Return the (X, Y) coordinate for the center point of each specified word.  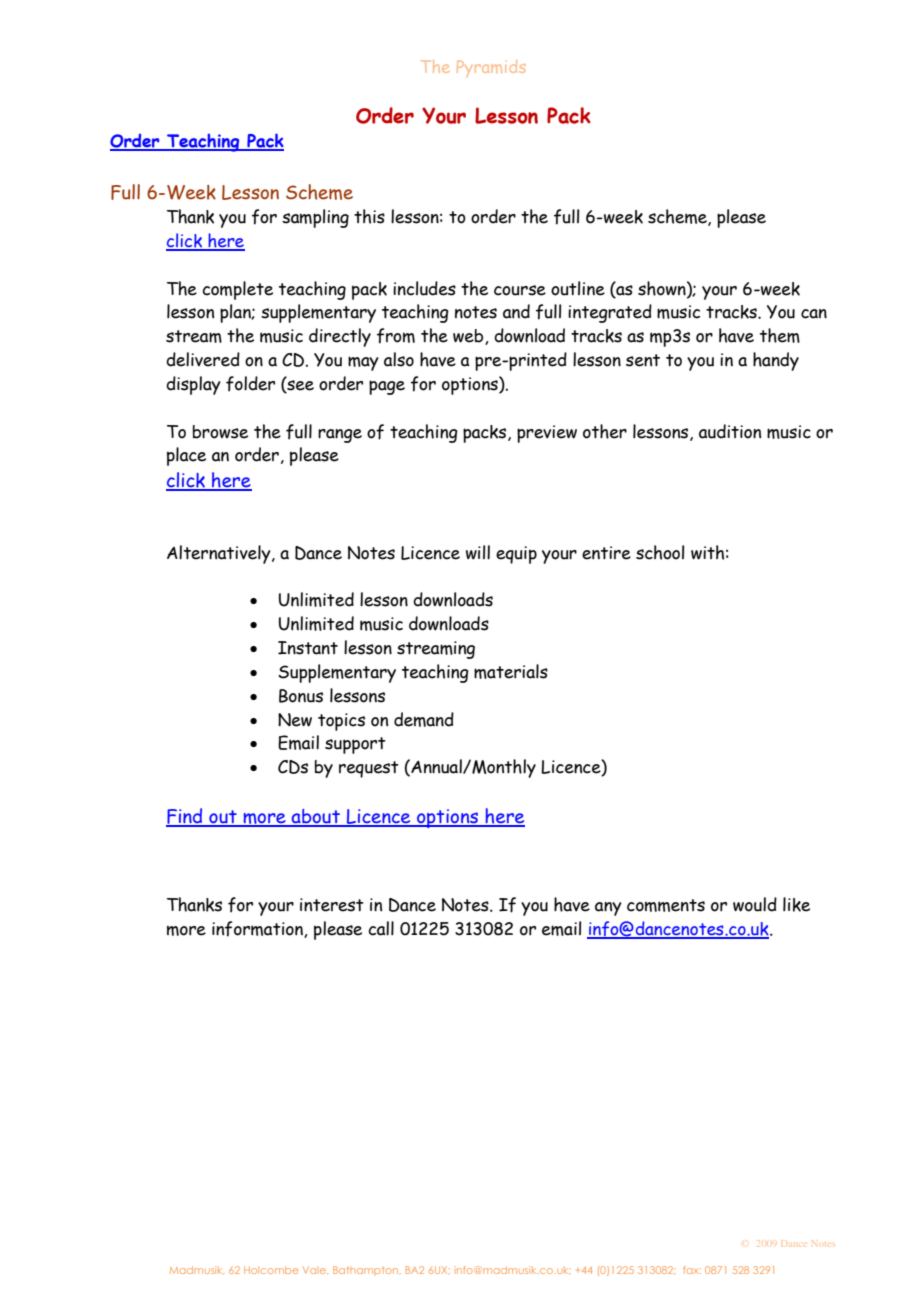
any (608, 909)
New (295, 720)
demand (424, 719)
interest (332, 905)
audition (730, 431)
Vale (315, 1270)
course (520, 290)
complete (237, 290)
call (381, 928)
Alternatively (220, 554)
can (814, 314)
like (796, 904)
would (755, 904)
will (478, 552)
